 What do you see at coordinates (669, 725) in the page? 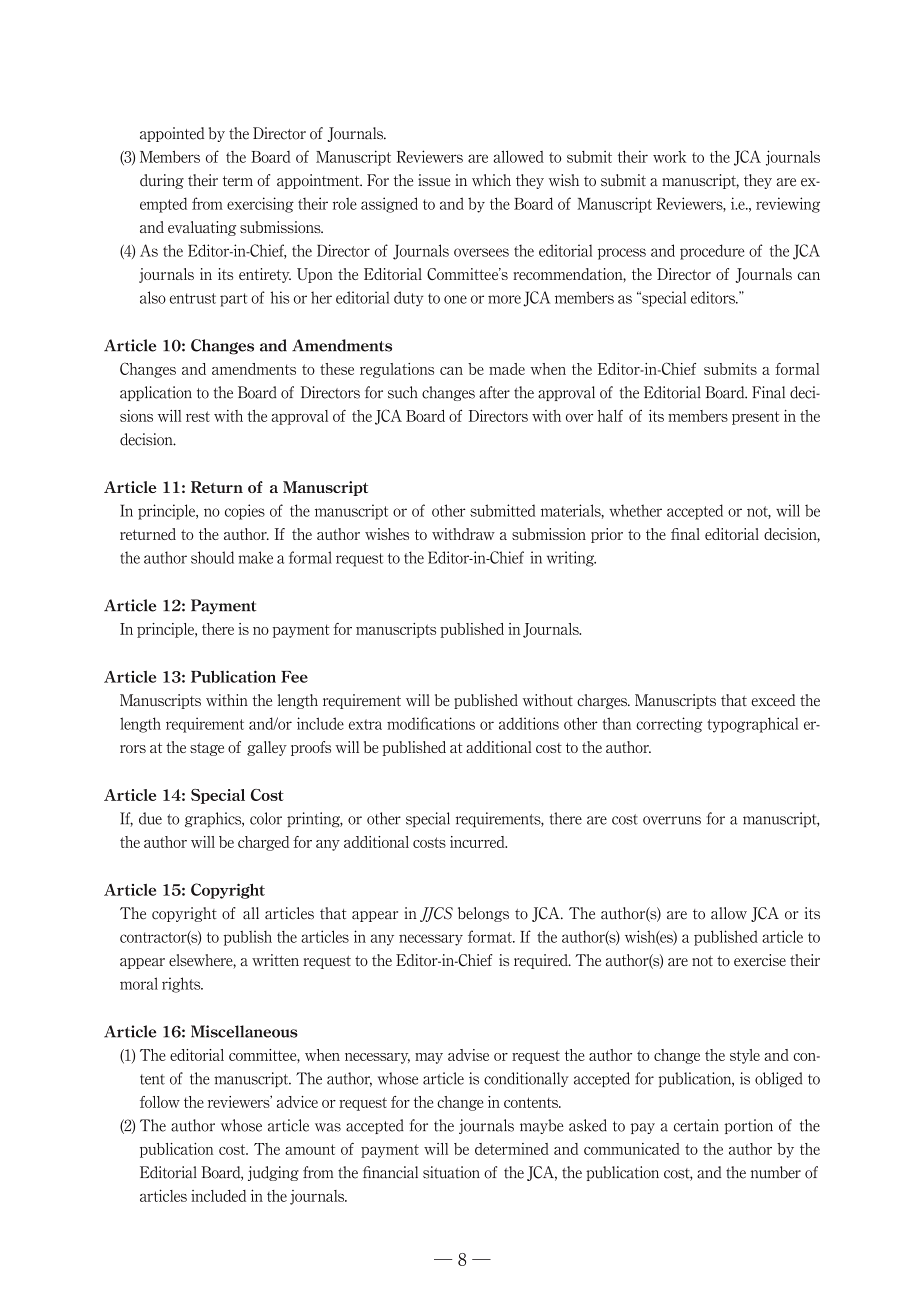
I see `correcting` at bounding box center [669, 725].
